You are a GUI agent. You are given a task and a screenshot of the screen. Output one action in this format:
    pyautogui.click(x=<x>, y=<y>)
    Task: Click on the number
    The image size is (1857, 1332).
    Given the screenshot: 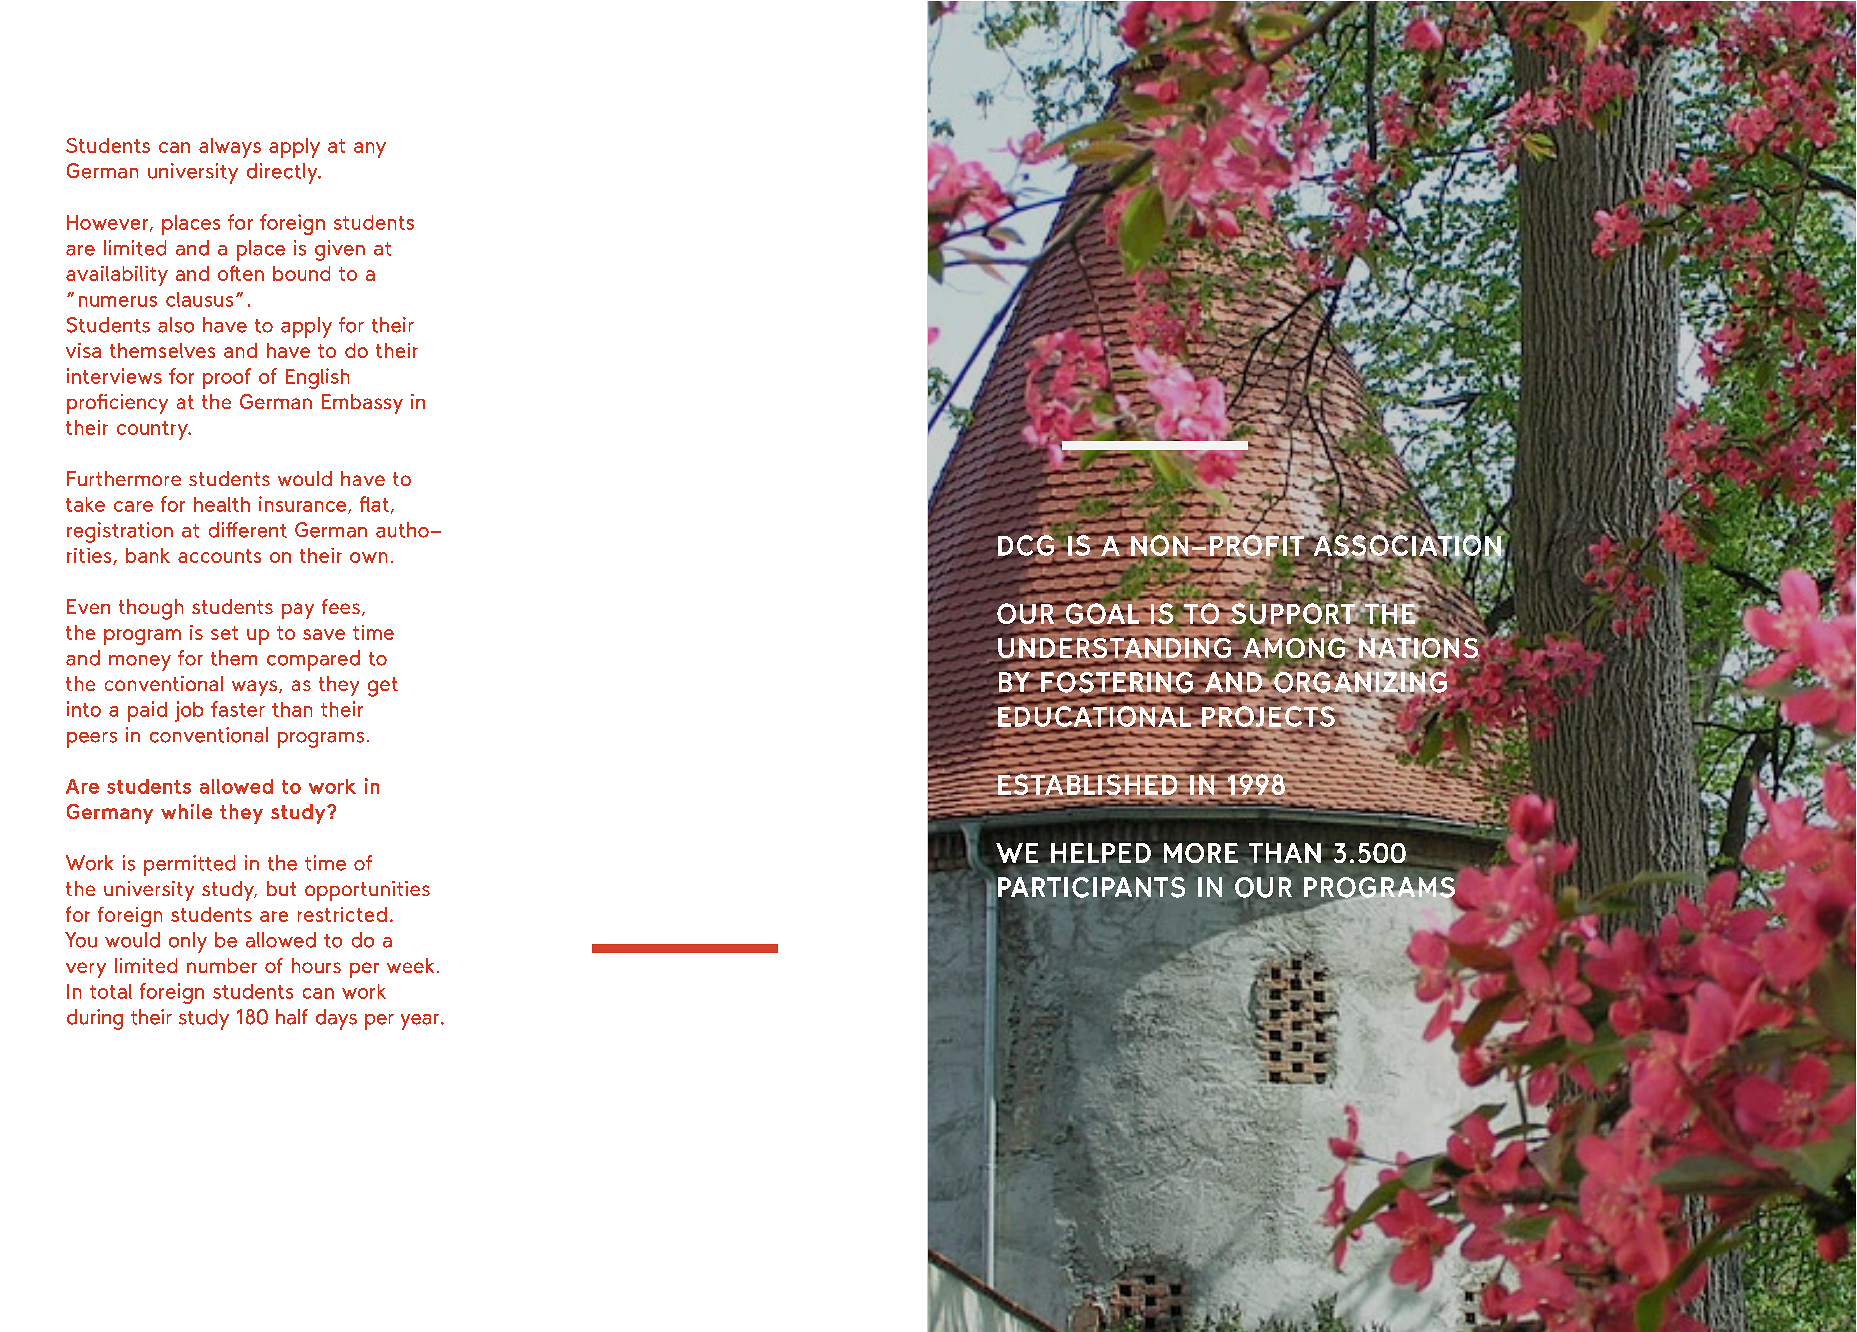 What is the action you would take?
    pyautogui.click(x=222, y=965)
